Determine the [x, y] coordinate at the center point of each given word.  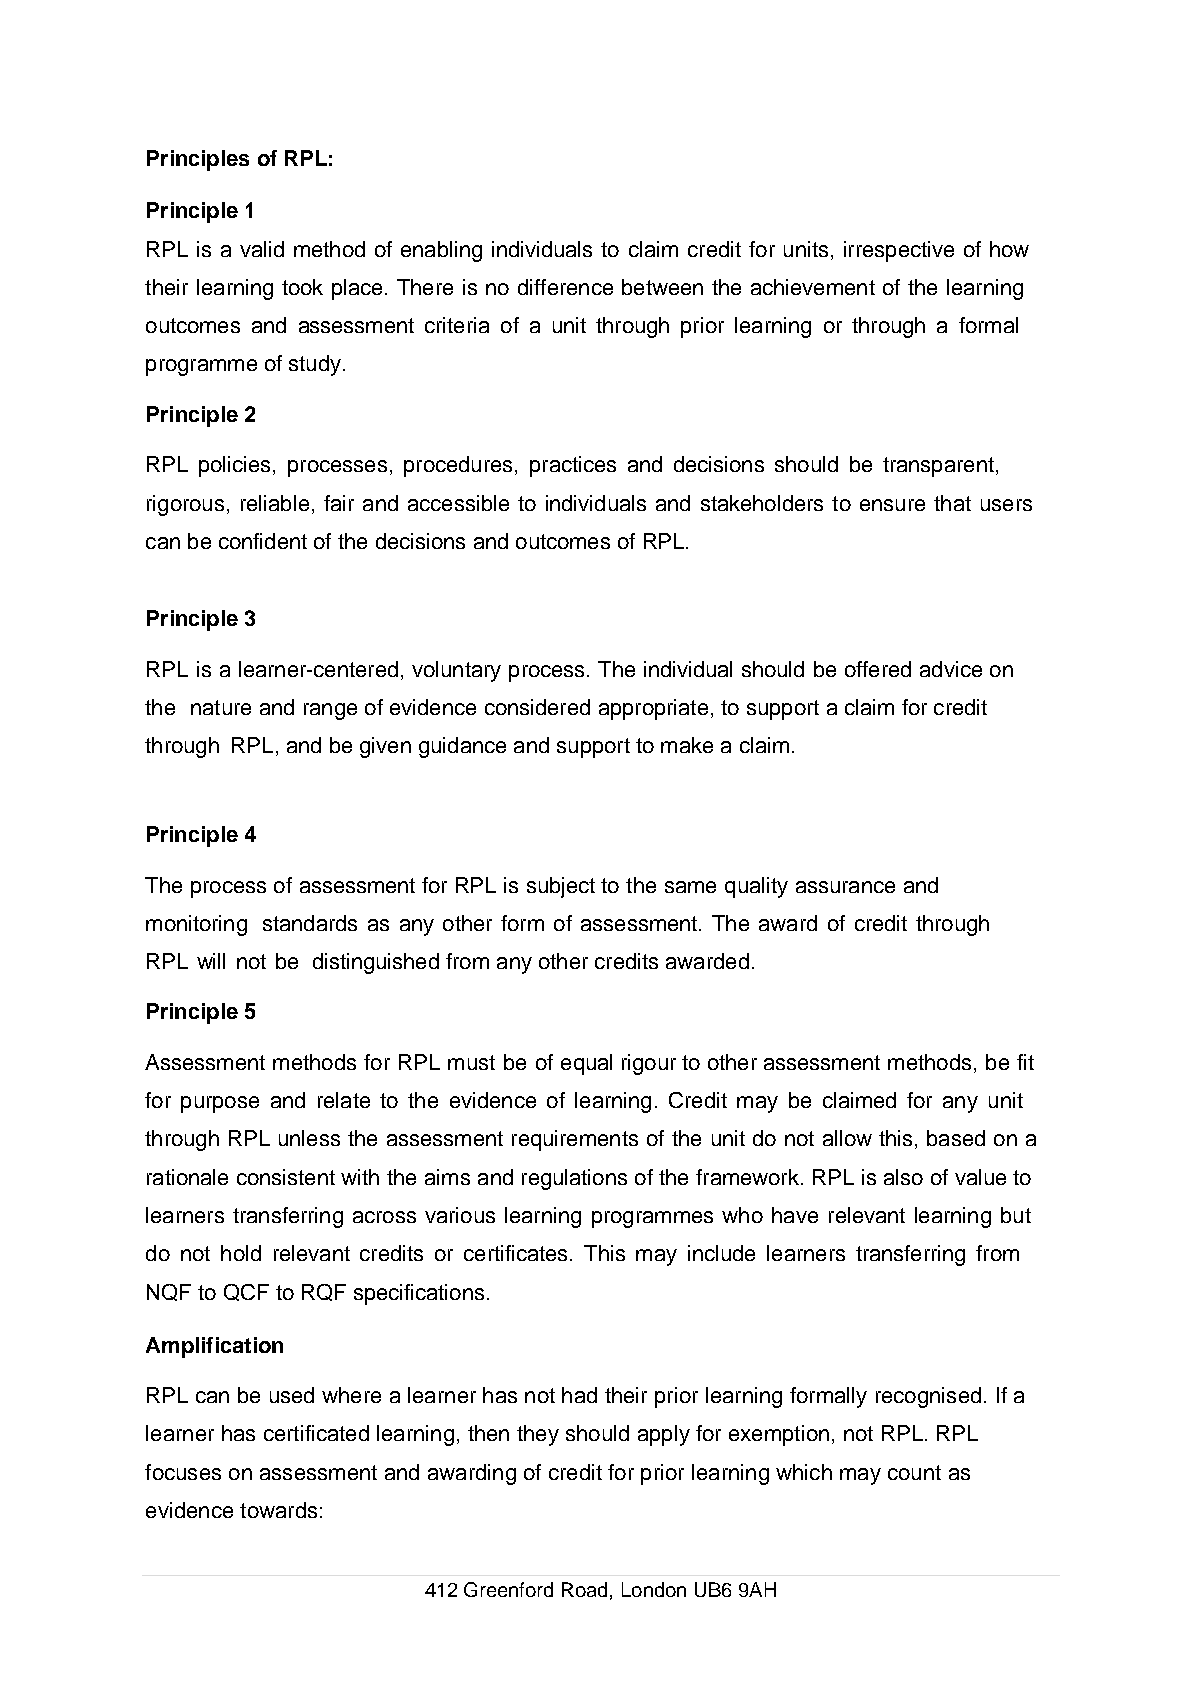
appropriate [653, 709]
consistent [286, 1177]
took [302, 287]
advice [951, 669]
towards [278, 1510]
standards [310, 923]
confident [263, 541]
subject [561, 887]
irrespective [899, 251]
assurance [845, 887]
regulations [574, 1179]
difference [565, 287]
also [903, 1177]
